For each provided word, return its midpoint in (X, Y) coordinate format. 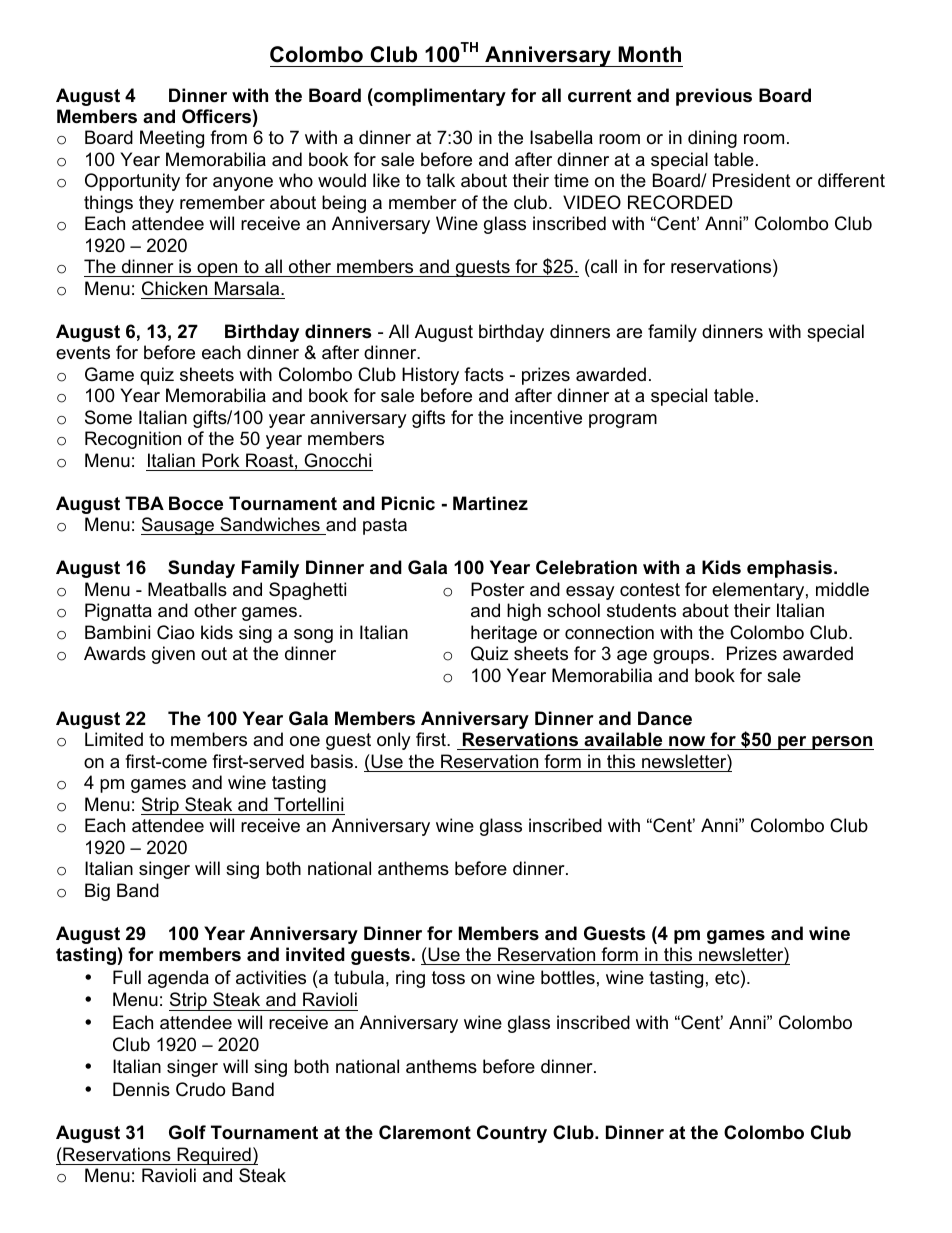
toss (448, 978)
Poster (498, 589)
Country (512, 1134)
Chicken (174, 288)
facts (484, 374)
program (623, 421)
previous (714, 97)
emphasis (791, 569)
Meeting (172, 139)
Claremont (425, 1132)
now (687, 741)
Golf (187, 1132)
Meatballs (187, 589)
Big (97, 892)
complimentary (439, 97)
